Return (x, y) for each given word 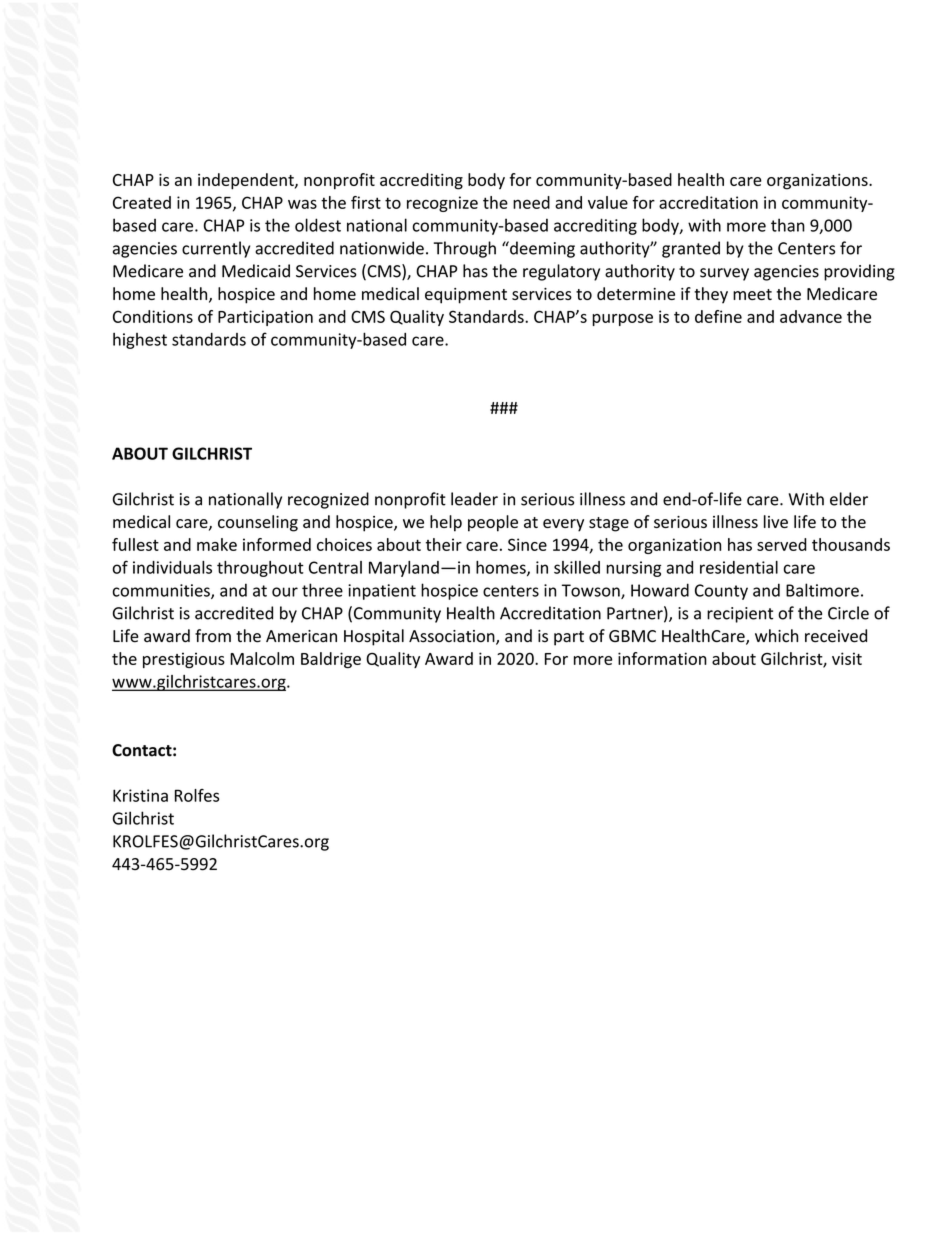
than (788, 225)
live (776, 521)
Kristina (140, 795)
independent (247, 181)
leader (474, 499)
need (531, 202)
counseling (258, 523)
